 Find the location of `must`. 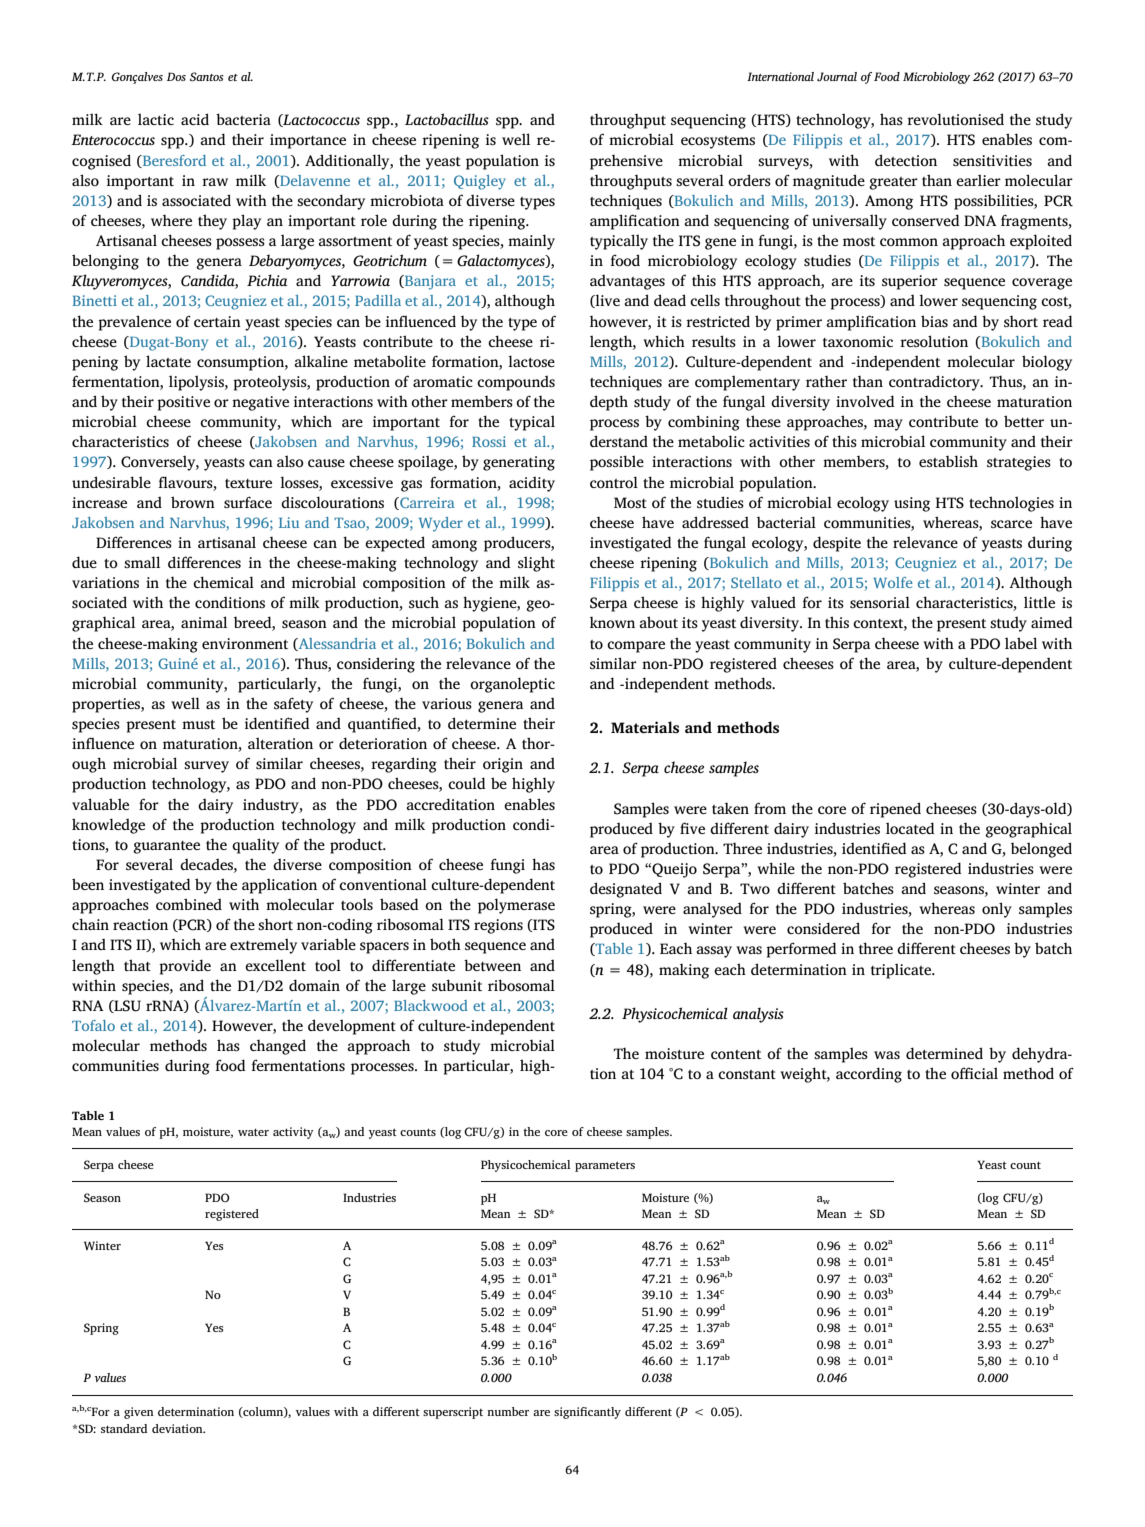

must is located at coordinates (198, 724).
